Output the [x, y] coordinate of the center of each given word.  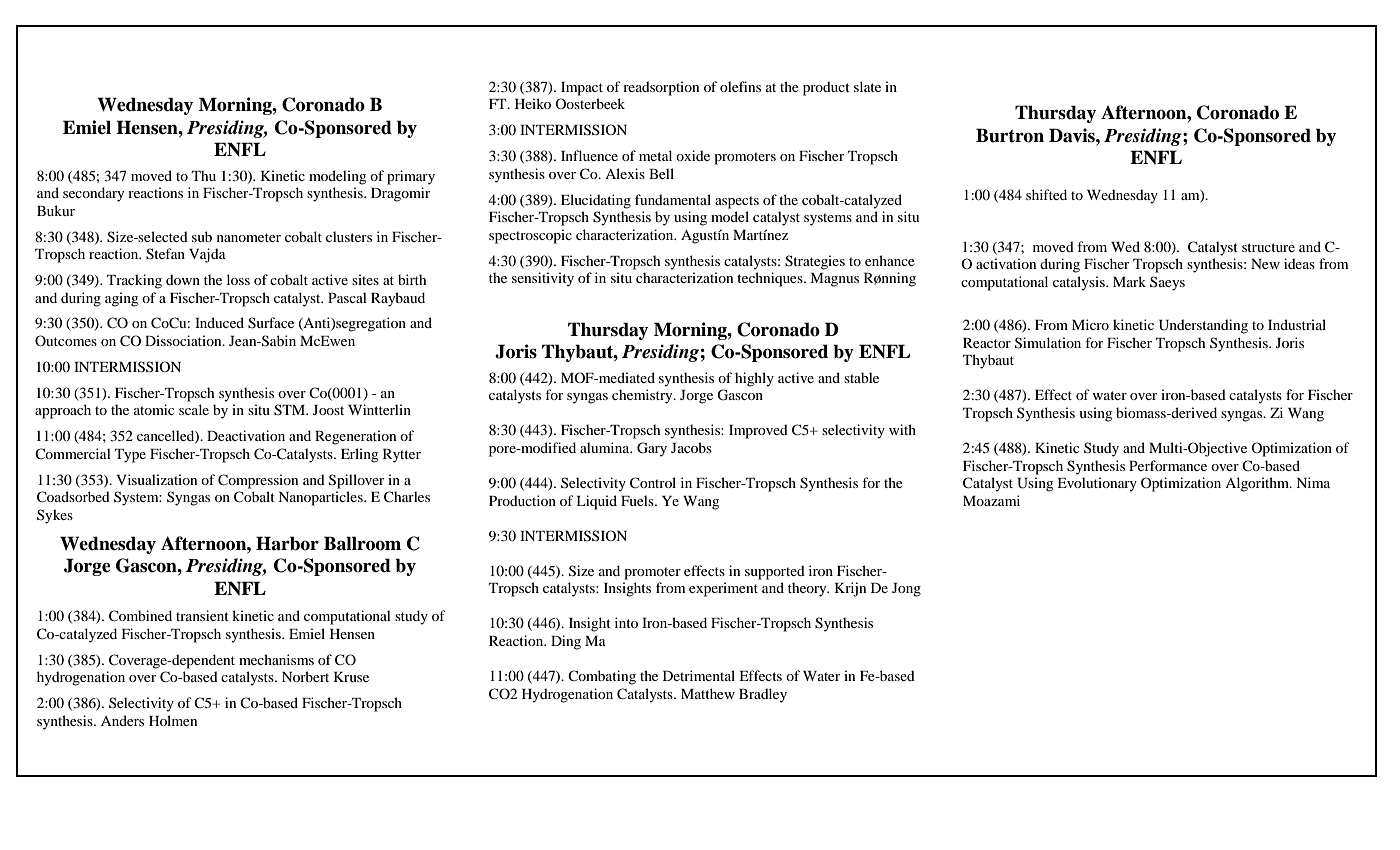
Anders [122, 720]
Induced [219, 322]
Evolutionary [1097, 484]
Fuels [638, 500]
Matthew [708, 693]
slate [867, 86]
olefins [740, 86]
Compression [258, 481]
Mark [1129, 281]
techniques [771, 279]
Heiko [533, 103]
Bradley [763, 695]
